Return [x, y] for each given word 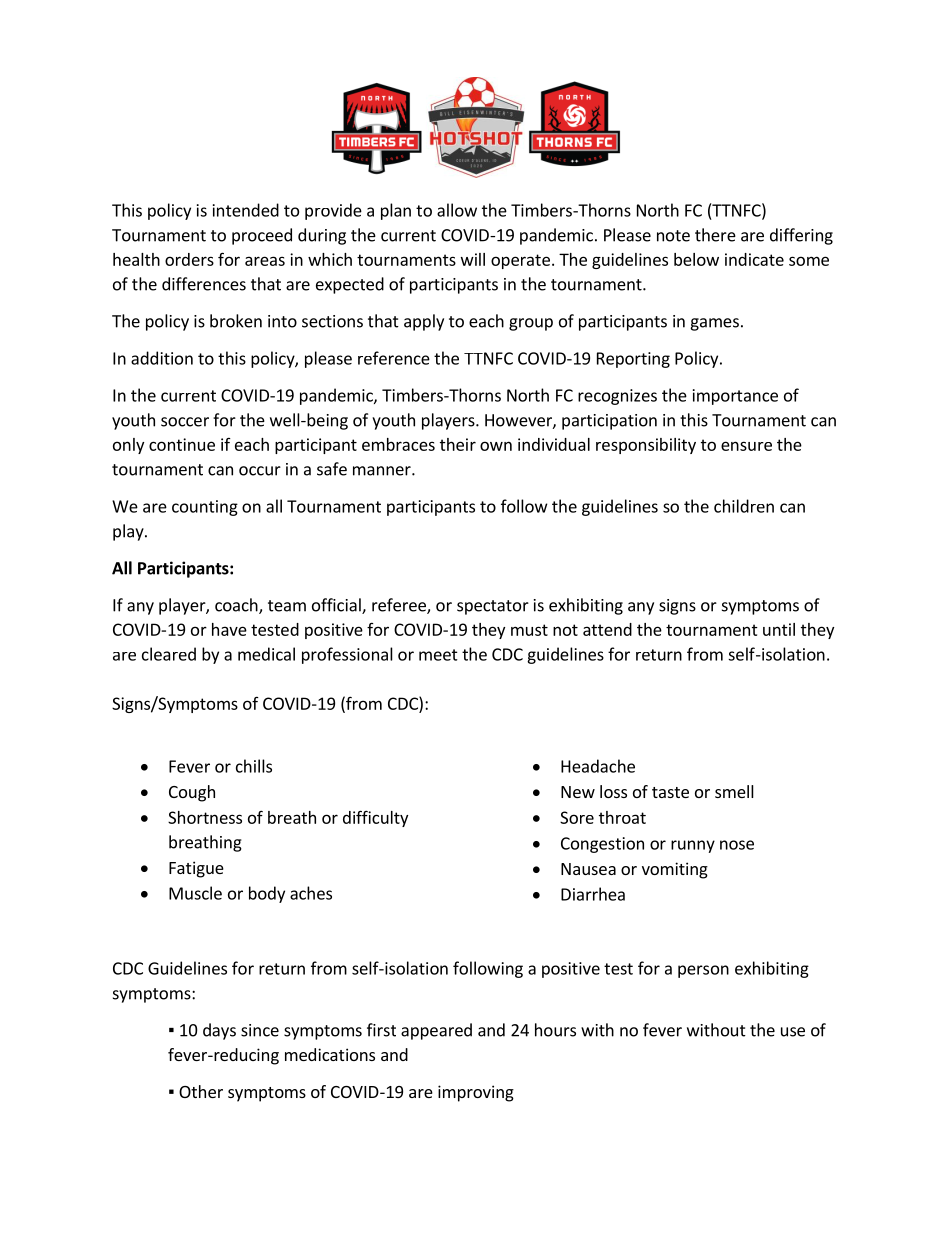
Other [201, 1091]
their [458, 444]
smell [734, 791]
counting [205, 508]
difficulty [375, 818]
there [715, 235]
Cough [192, 793]
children [744, 506]
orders [189, 259]
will [473, 259]
